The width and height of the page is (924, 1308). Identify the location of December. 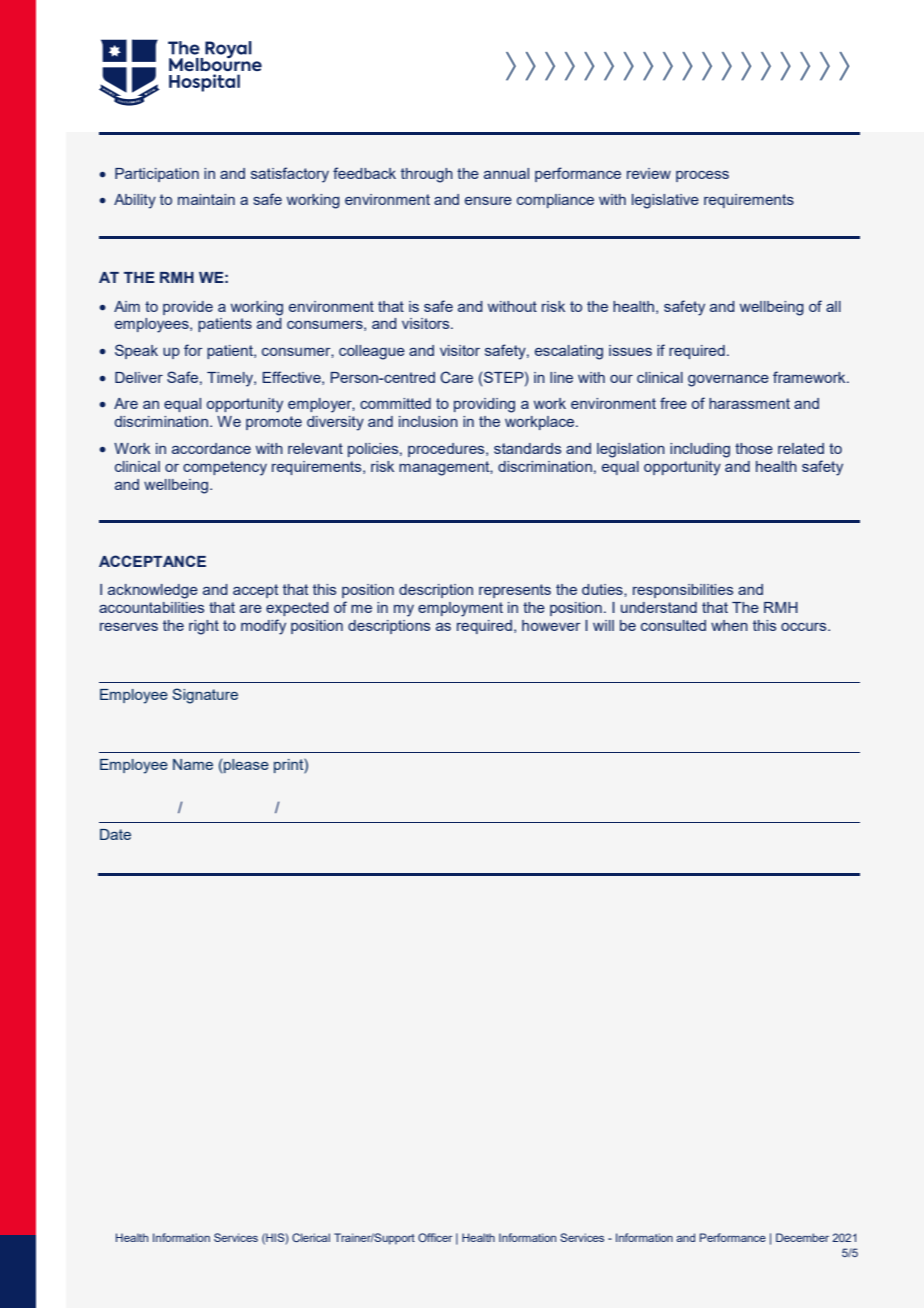
(802, 1237).
